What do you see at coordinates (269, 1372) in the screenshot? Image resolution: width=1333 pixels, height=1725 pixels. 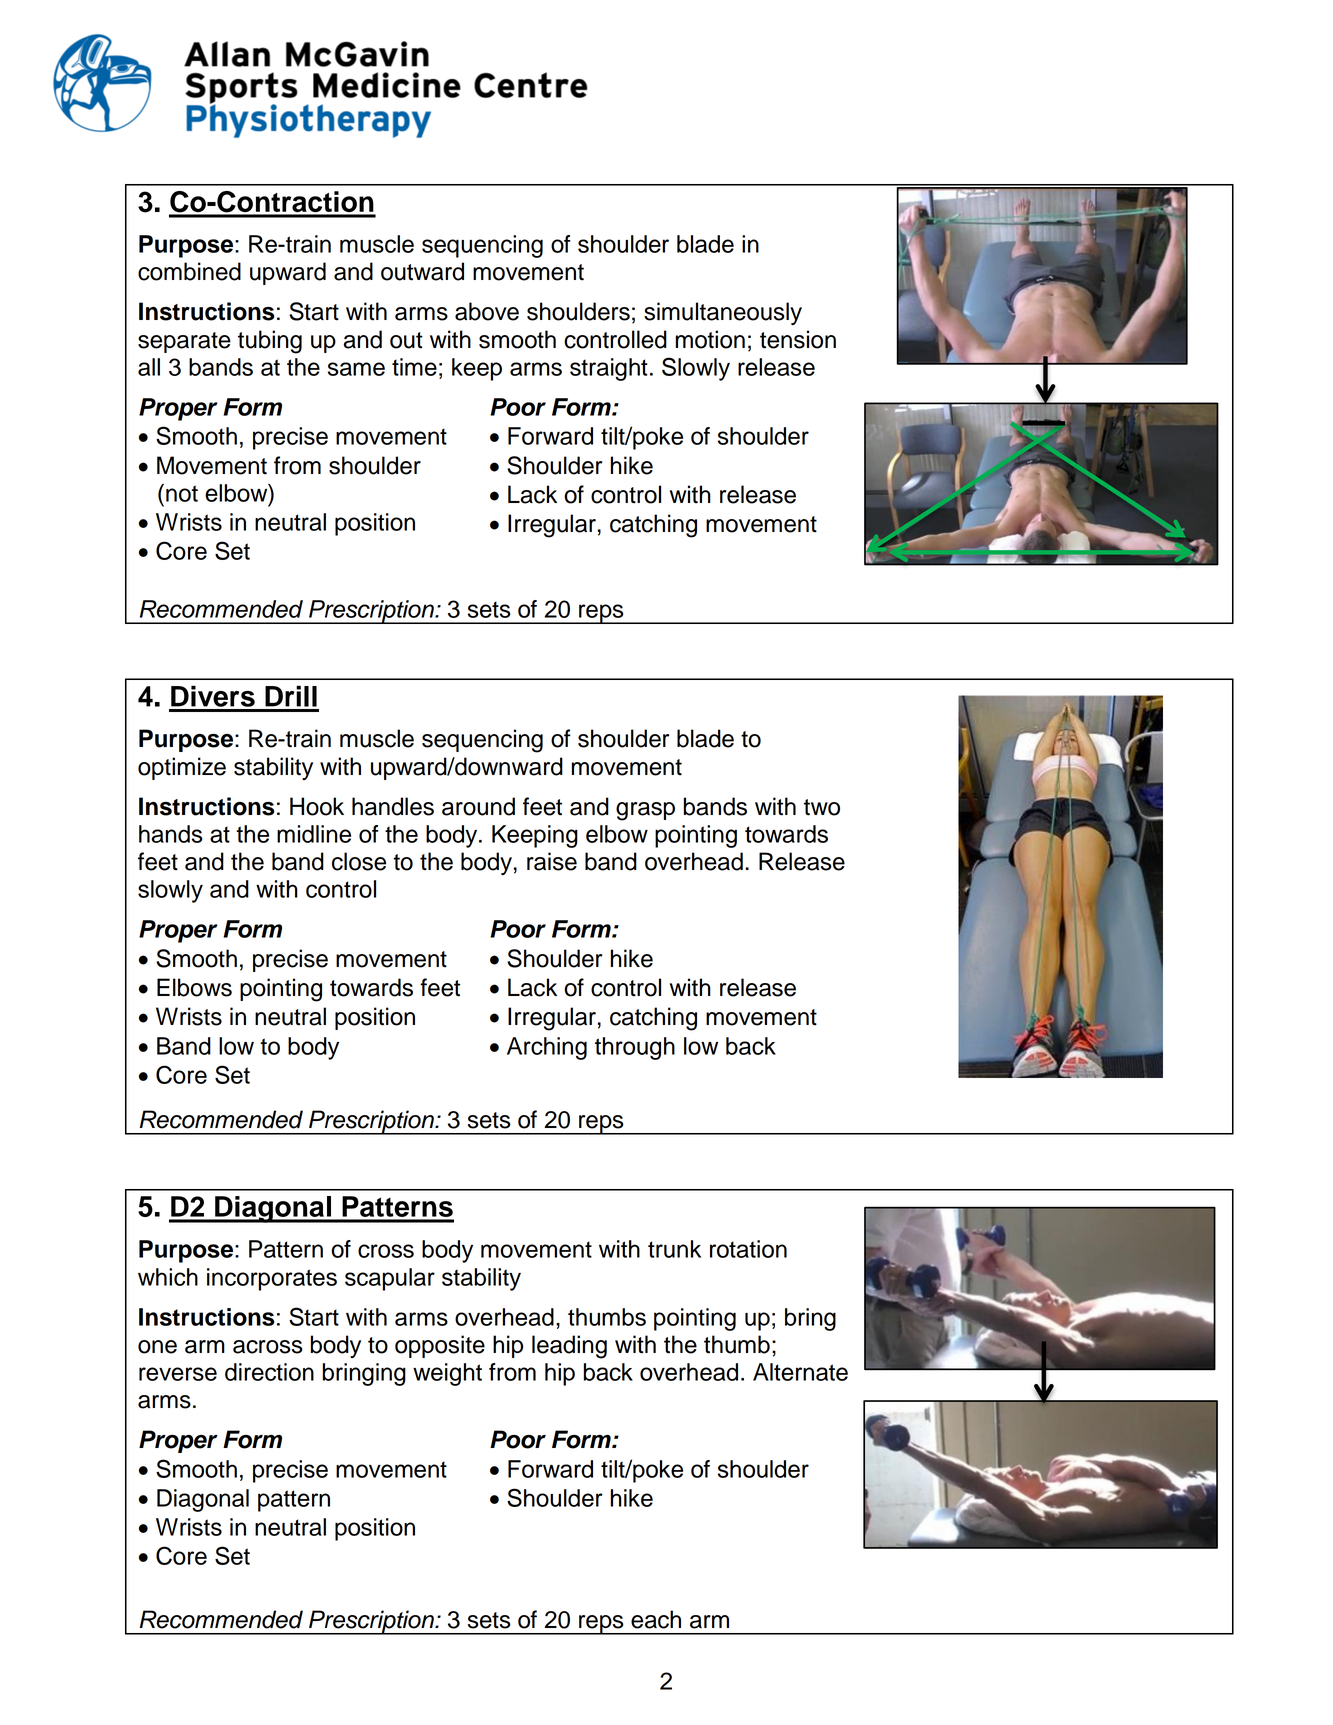 I see `direction` at bounding box center [269, 1372].
